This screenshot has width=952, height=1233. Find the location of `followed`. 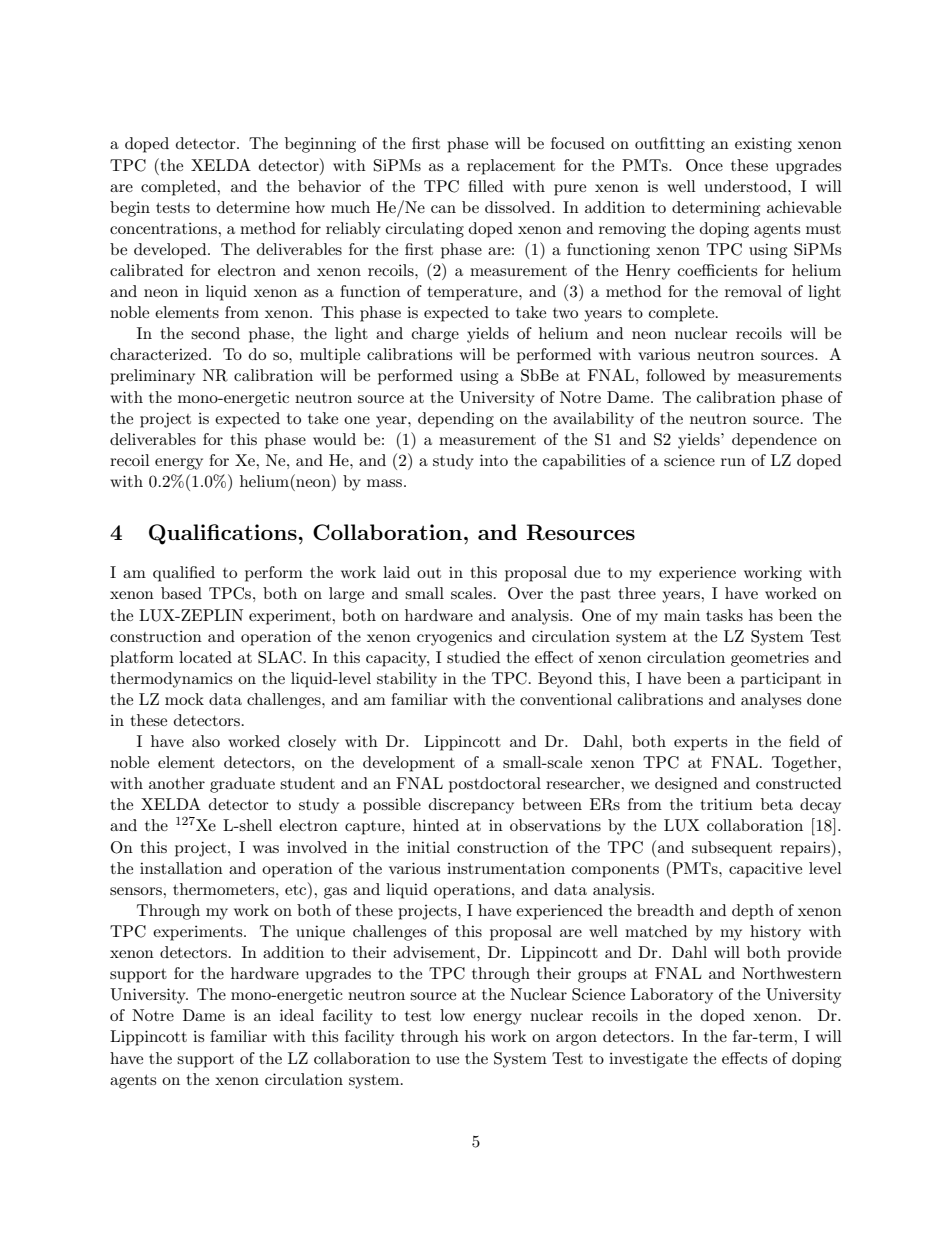

followed is located at coordinates (675, 375).
